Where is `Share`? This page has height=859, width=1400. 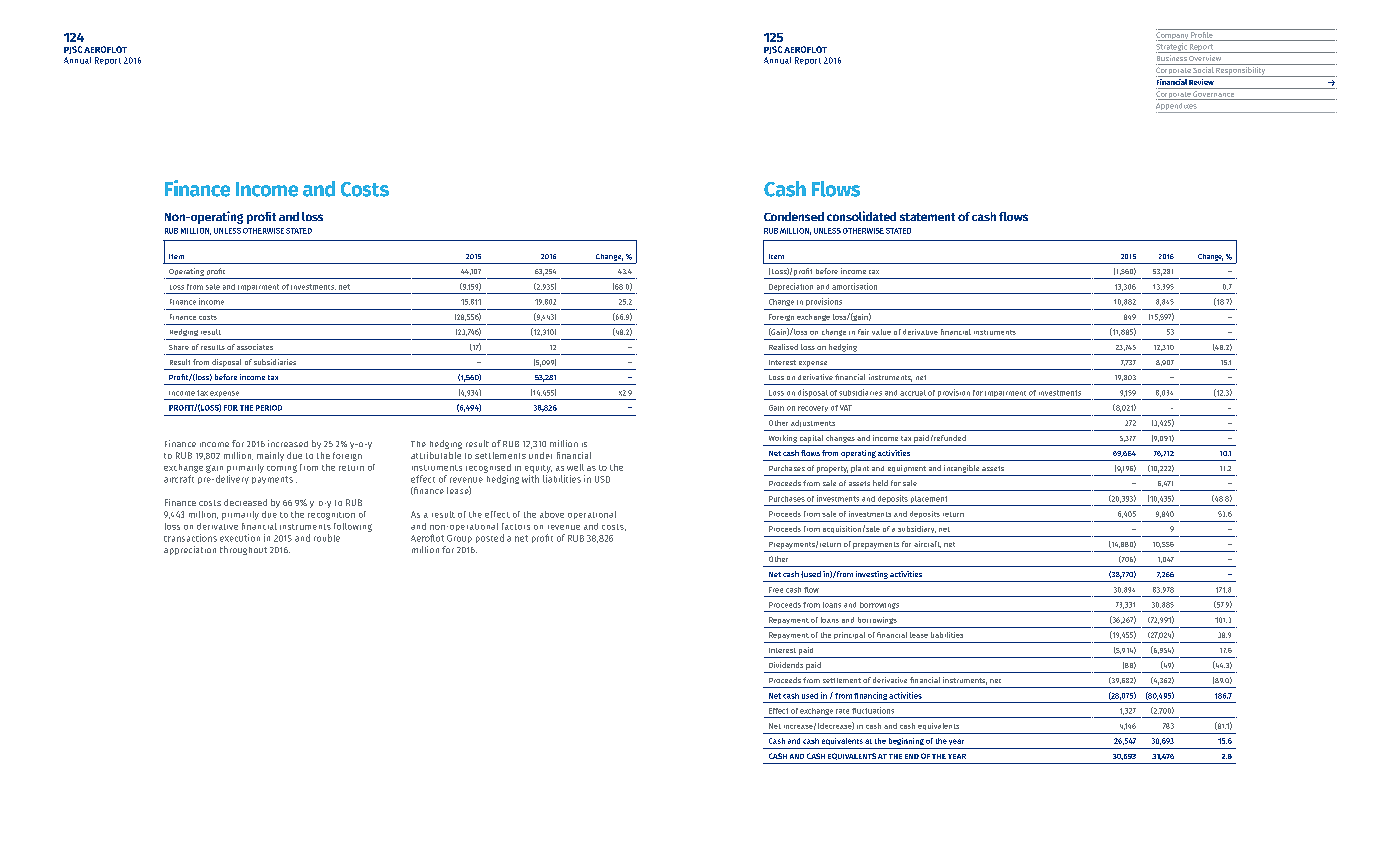
Share is located at coordinates (179, 347).
